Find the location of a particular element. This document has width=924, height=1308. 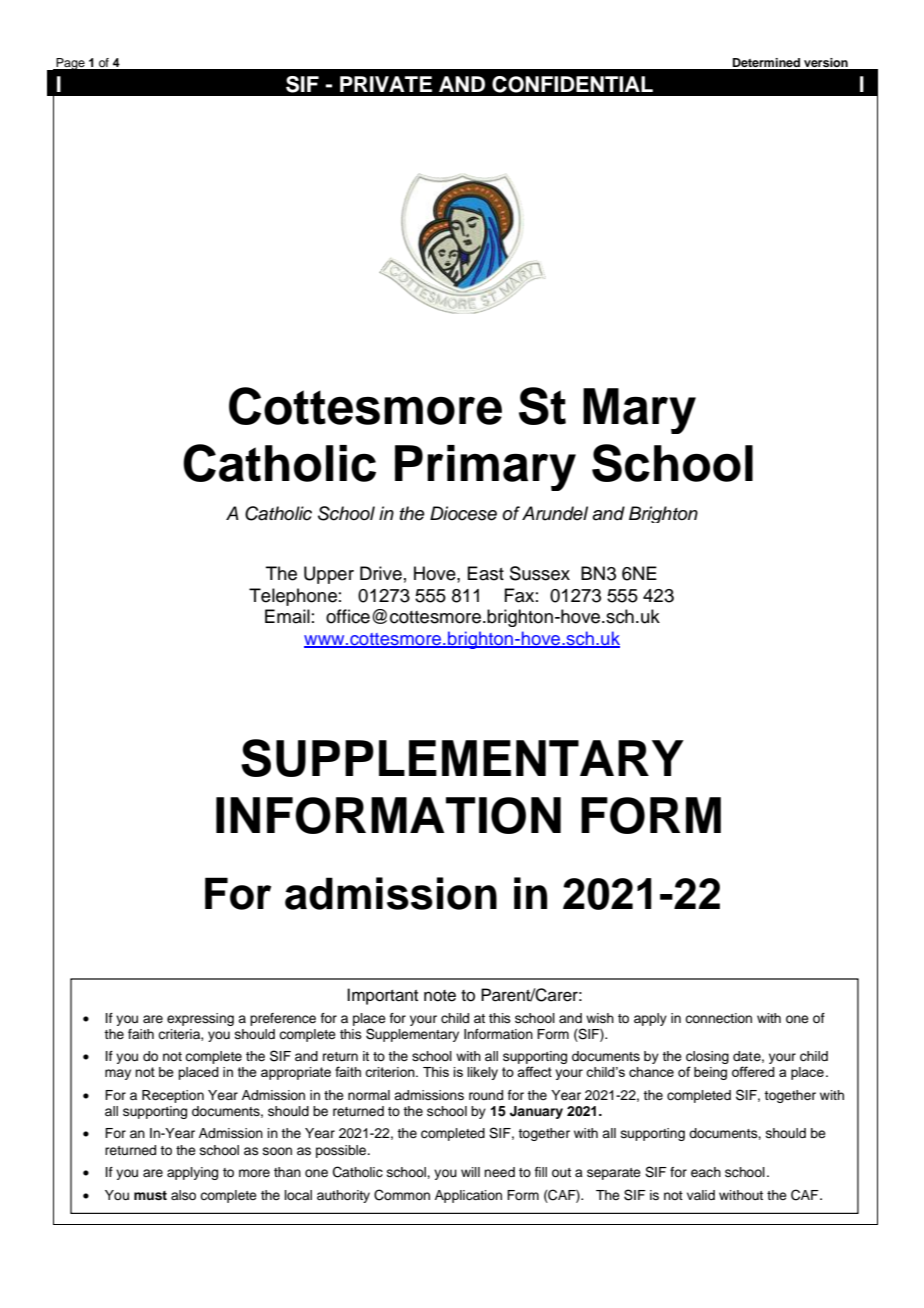

PRIVATE is located at coordinates (386, 84).
